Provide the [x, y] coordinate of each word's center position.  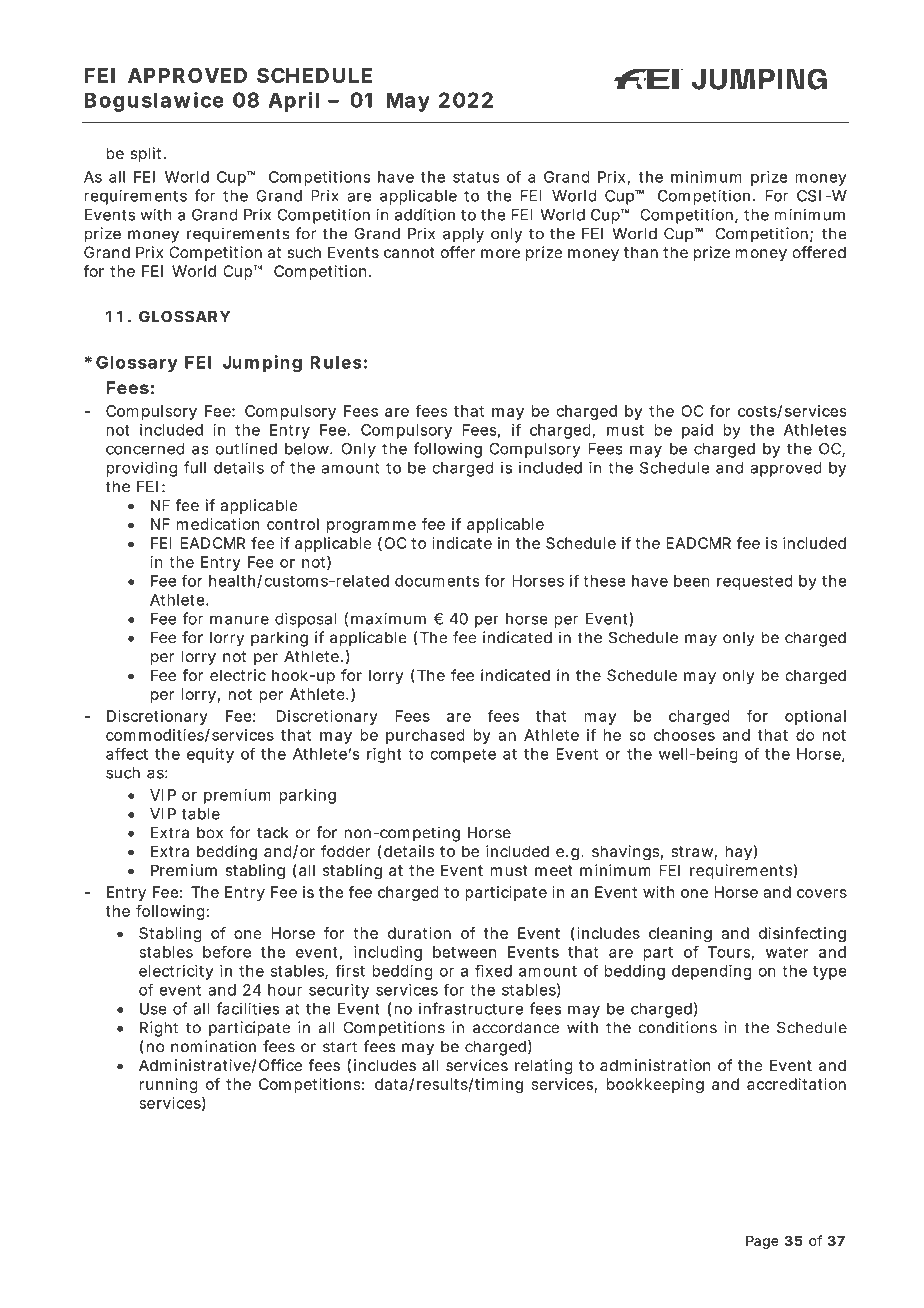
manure [239, 620]
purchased [425, 736]
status [476, 177]
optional [815, 717]
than [641, 253]
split [148, 155]
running [168, 1086]
